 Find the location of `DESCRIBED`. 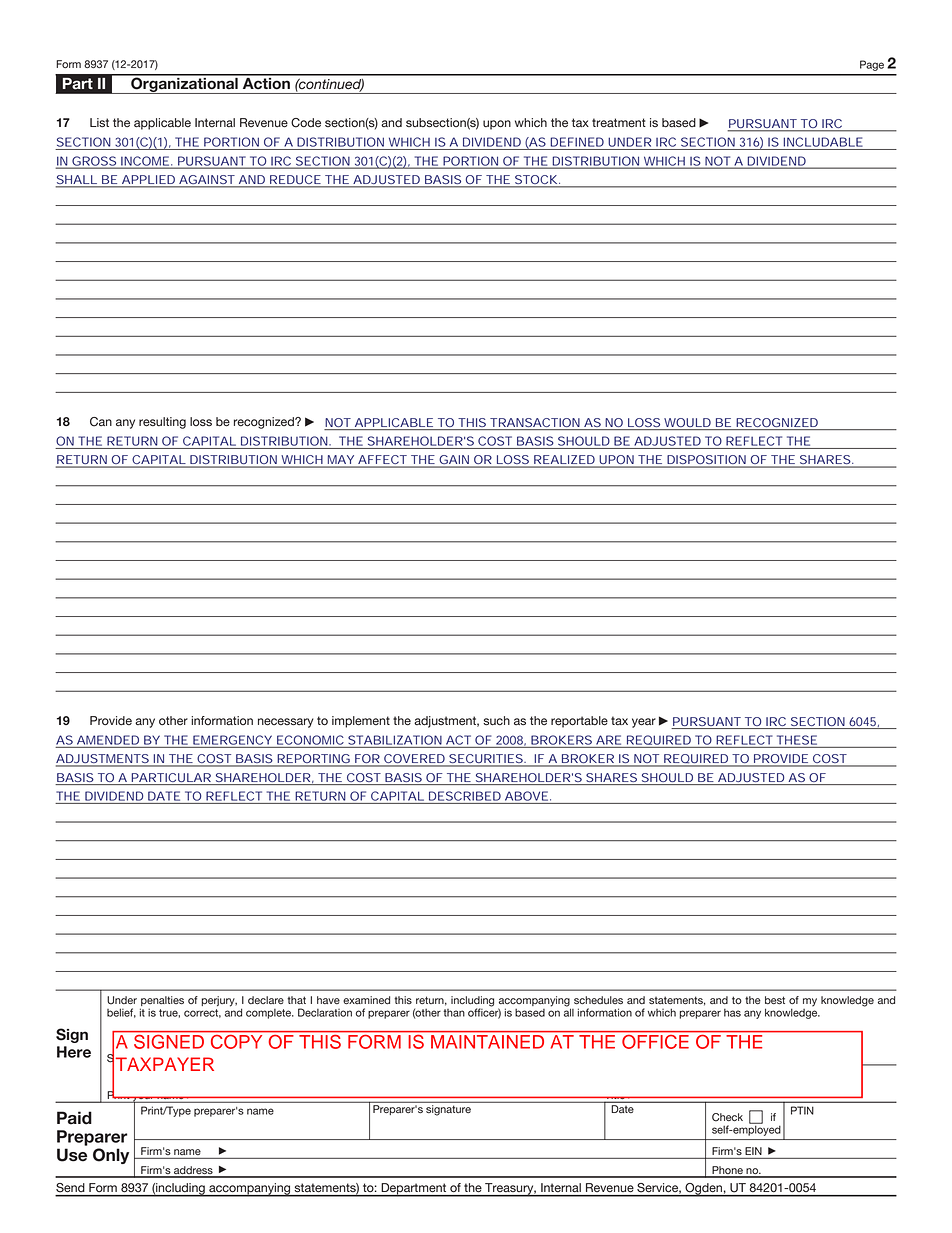

DESCRIBED is located at coordinates (465, 796).
